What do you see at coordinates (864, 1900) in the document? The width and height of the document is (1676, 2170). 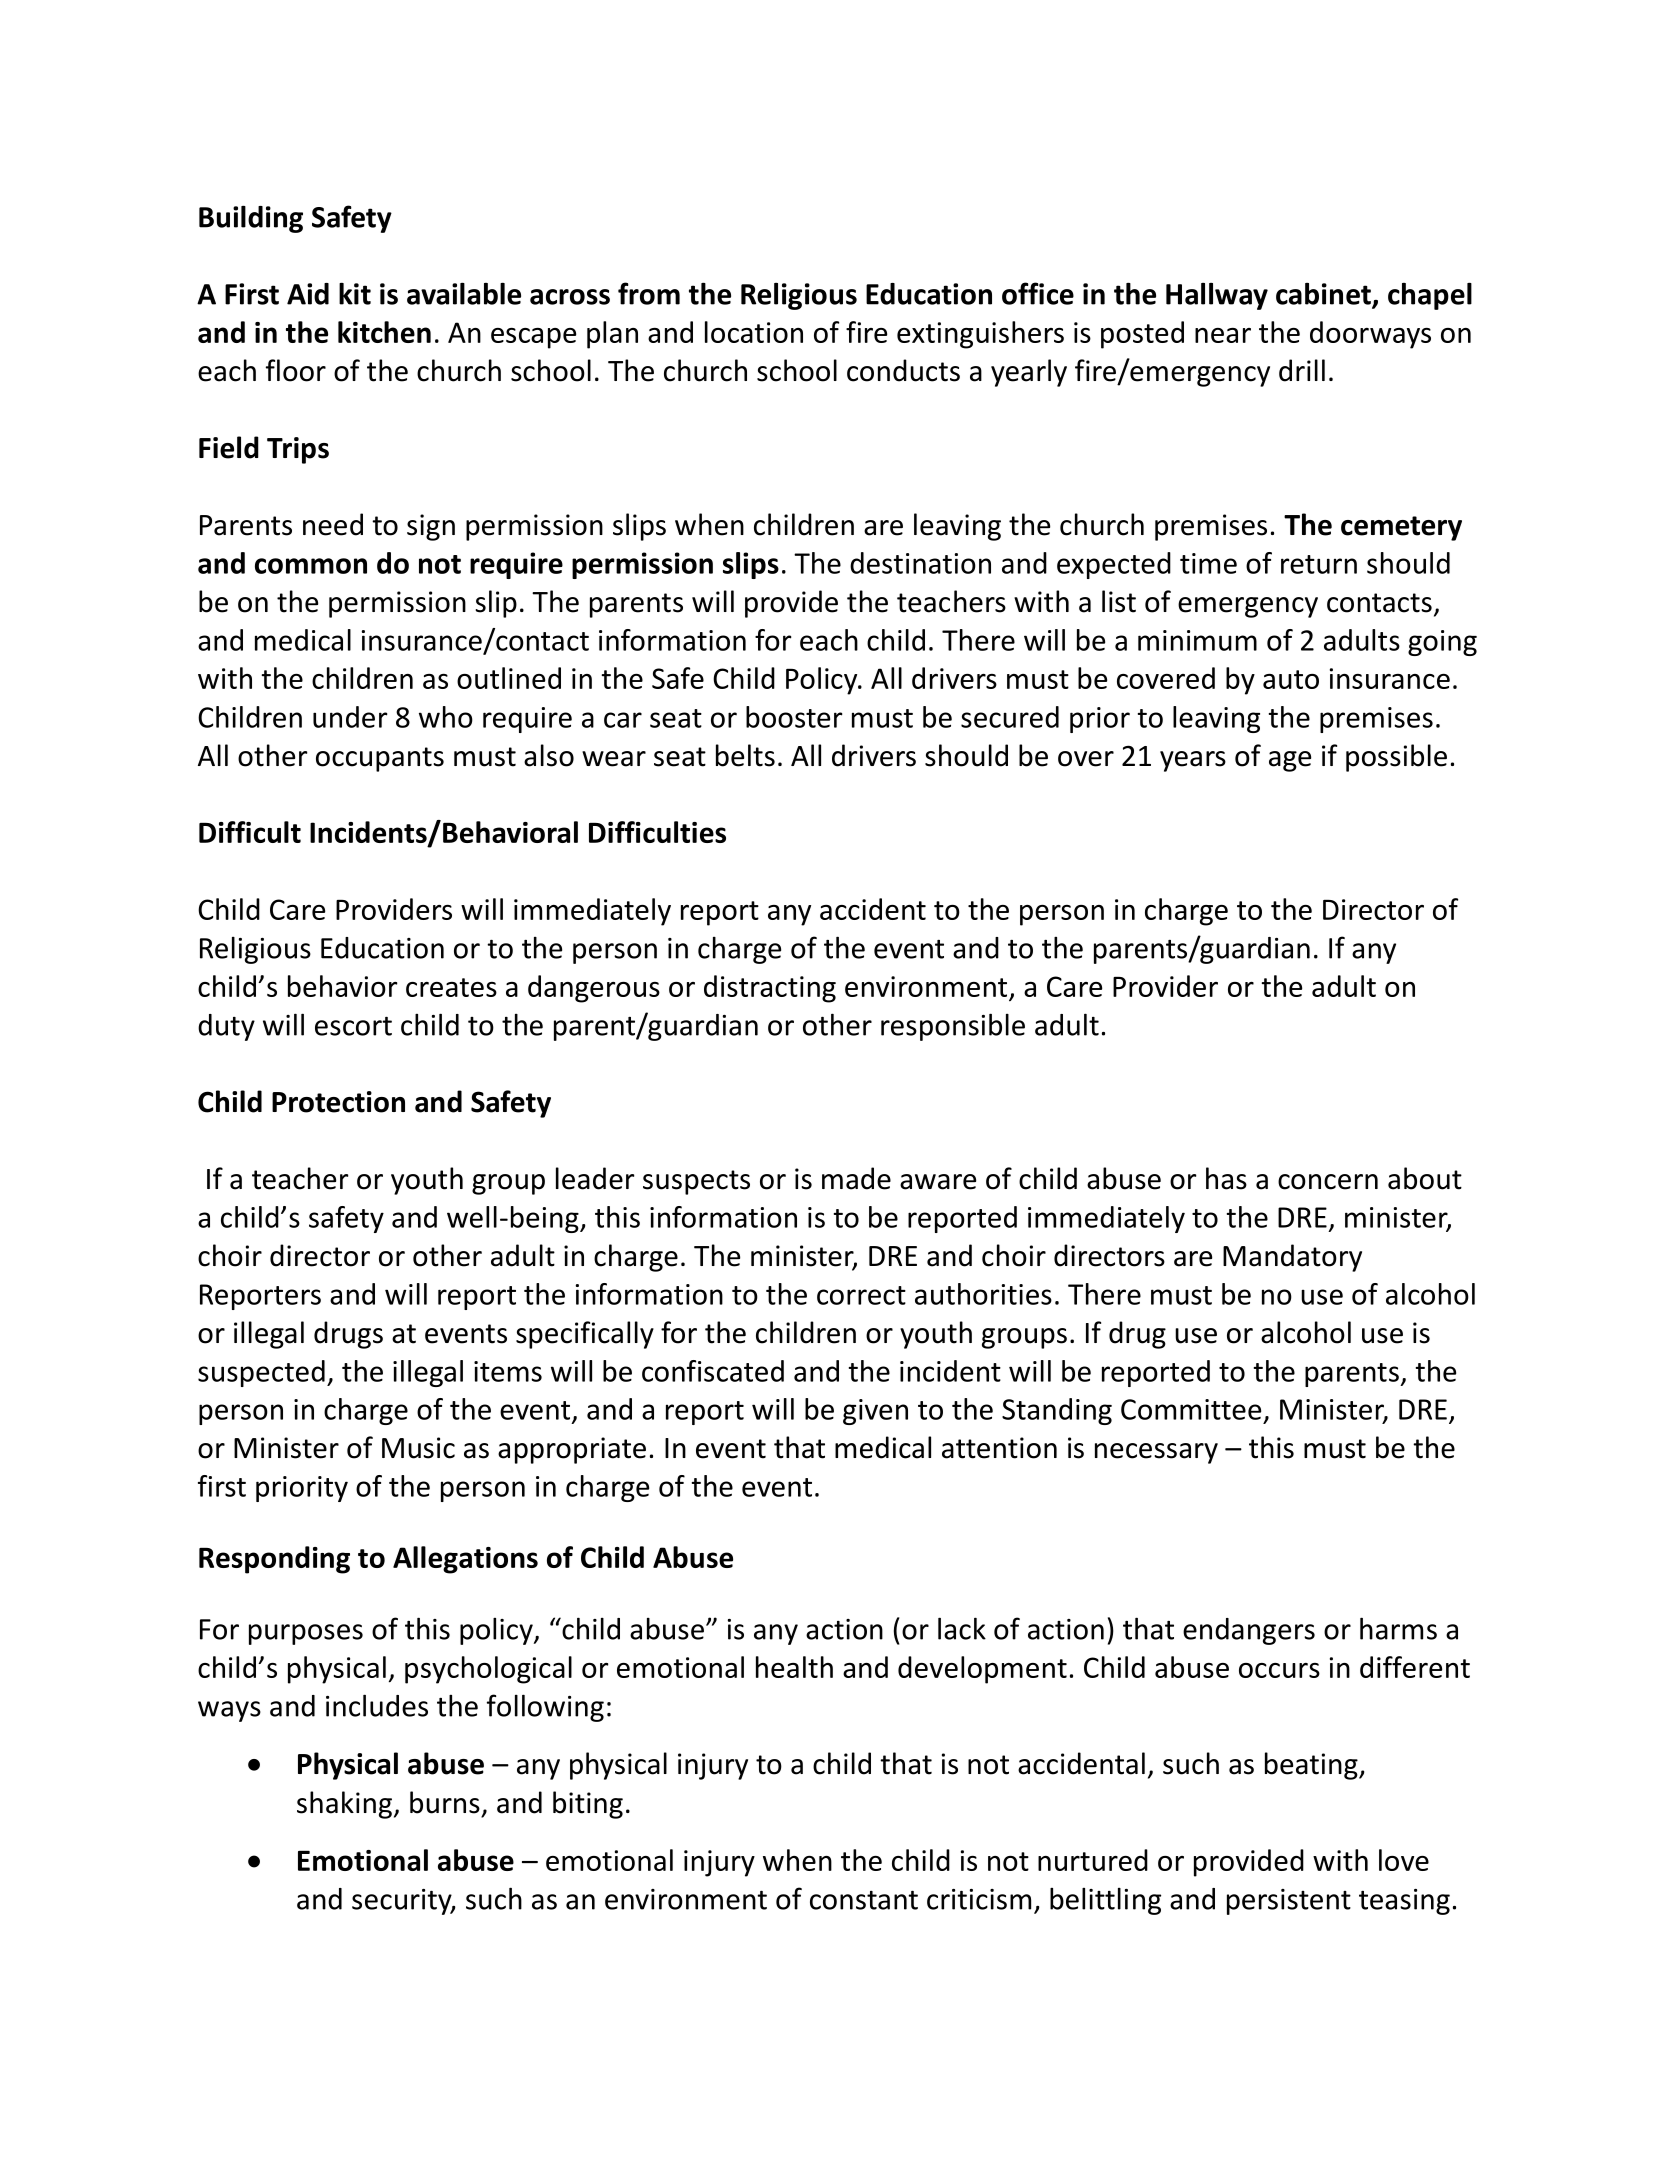 I see `constant` at bounding box center [864, 1900].
